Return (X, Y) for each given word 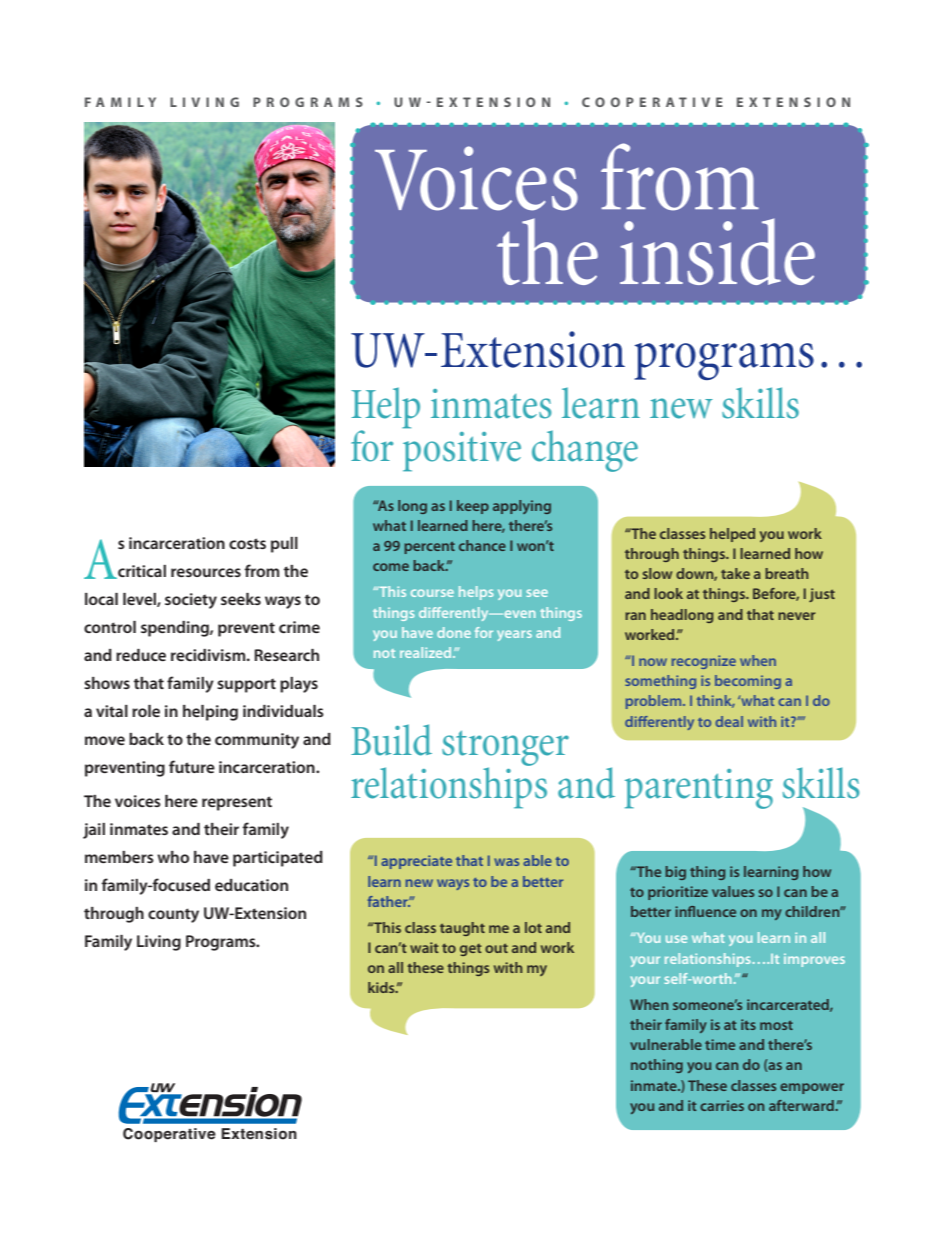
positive (462, 452)
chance (482, 545)
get (471, 950)
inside (717, 251)
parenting (699, 789)
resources (206, 572)
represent (237, 803)
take (735, 573)
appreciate (416, 862)
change (585, 451)
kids (382, 987)
